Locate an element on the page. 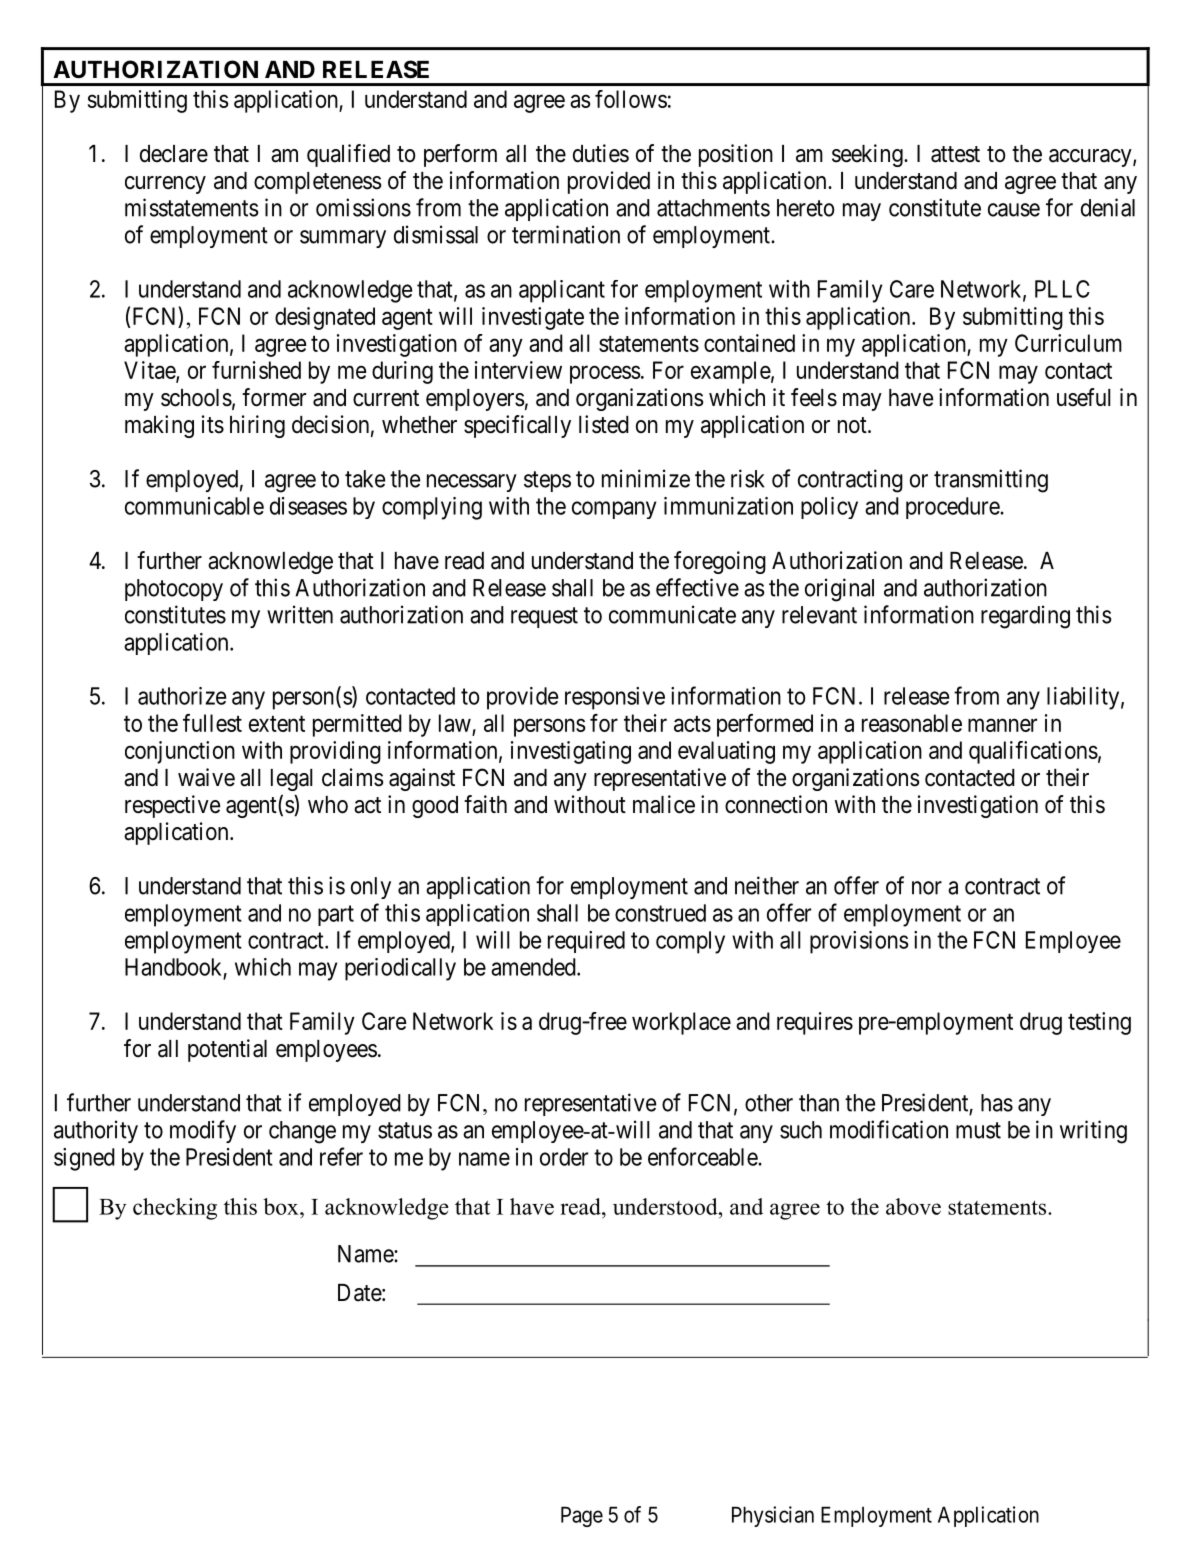 This page has height=1556, width=1203. declare is located at coordinates (174, 154).
